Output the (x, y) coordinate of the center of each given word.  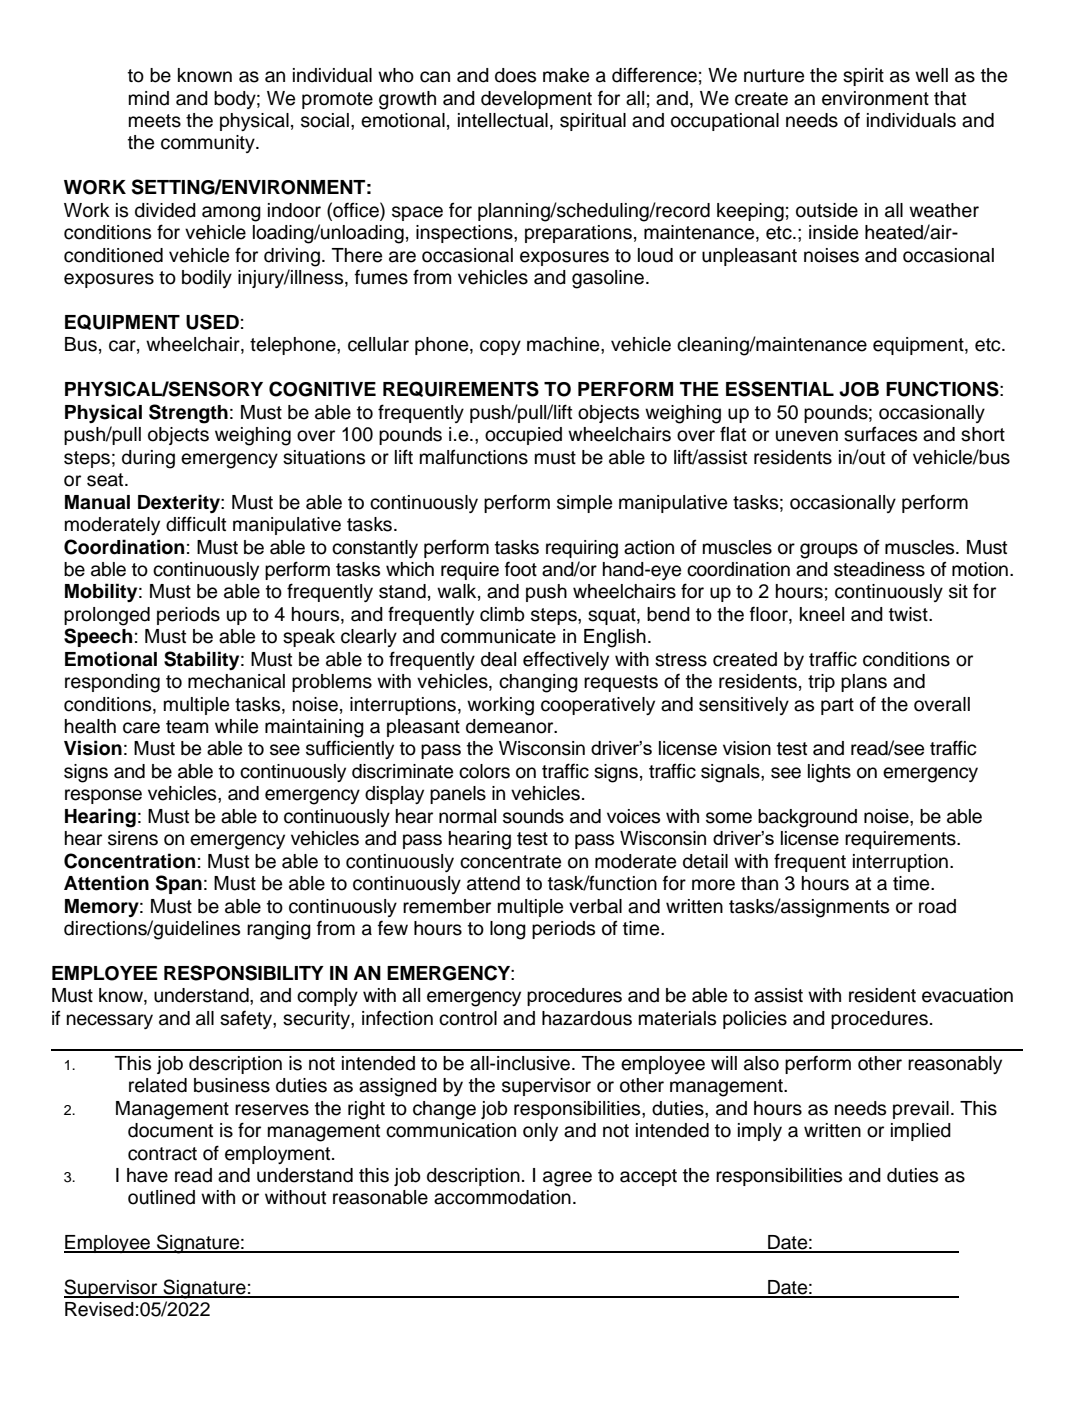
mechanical (236, 681)
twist (909, 614)
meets (155, 121)
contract (162, 1154)
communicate (498, 636)
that (950, 98)
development (536, 100)
